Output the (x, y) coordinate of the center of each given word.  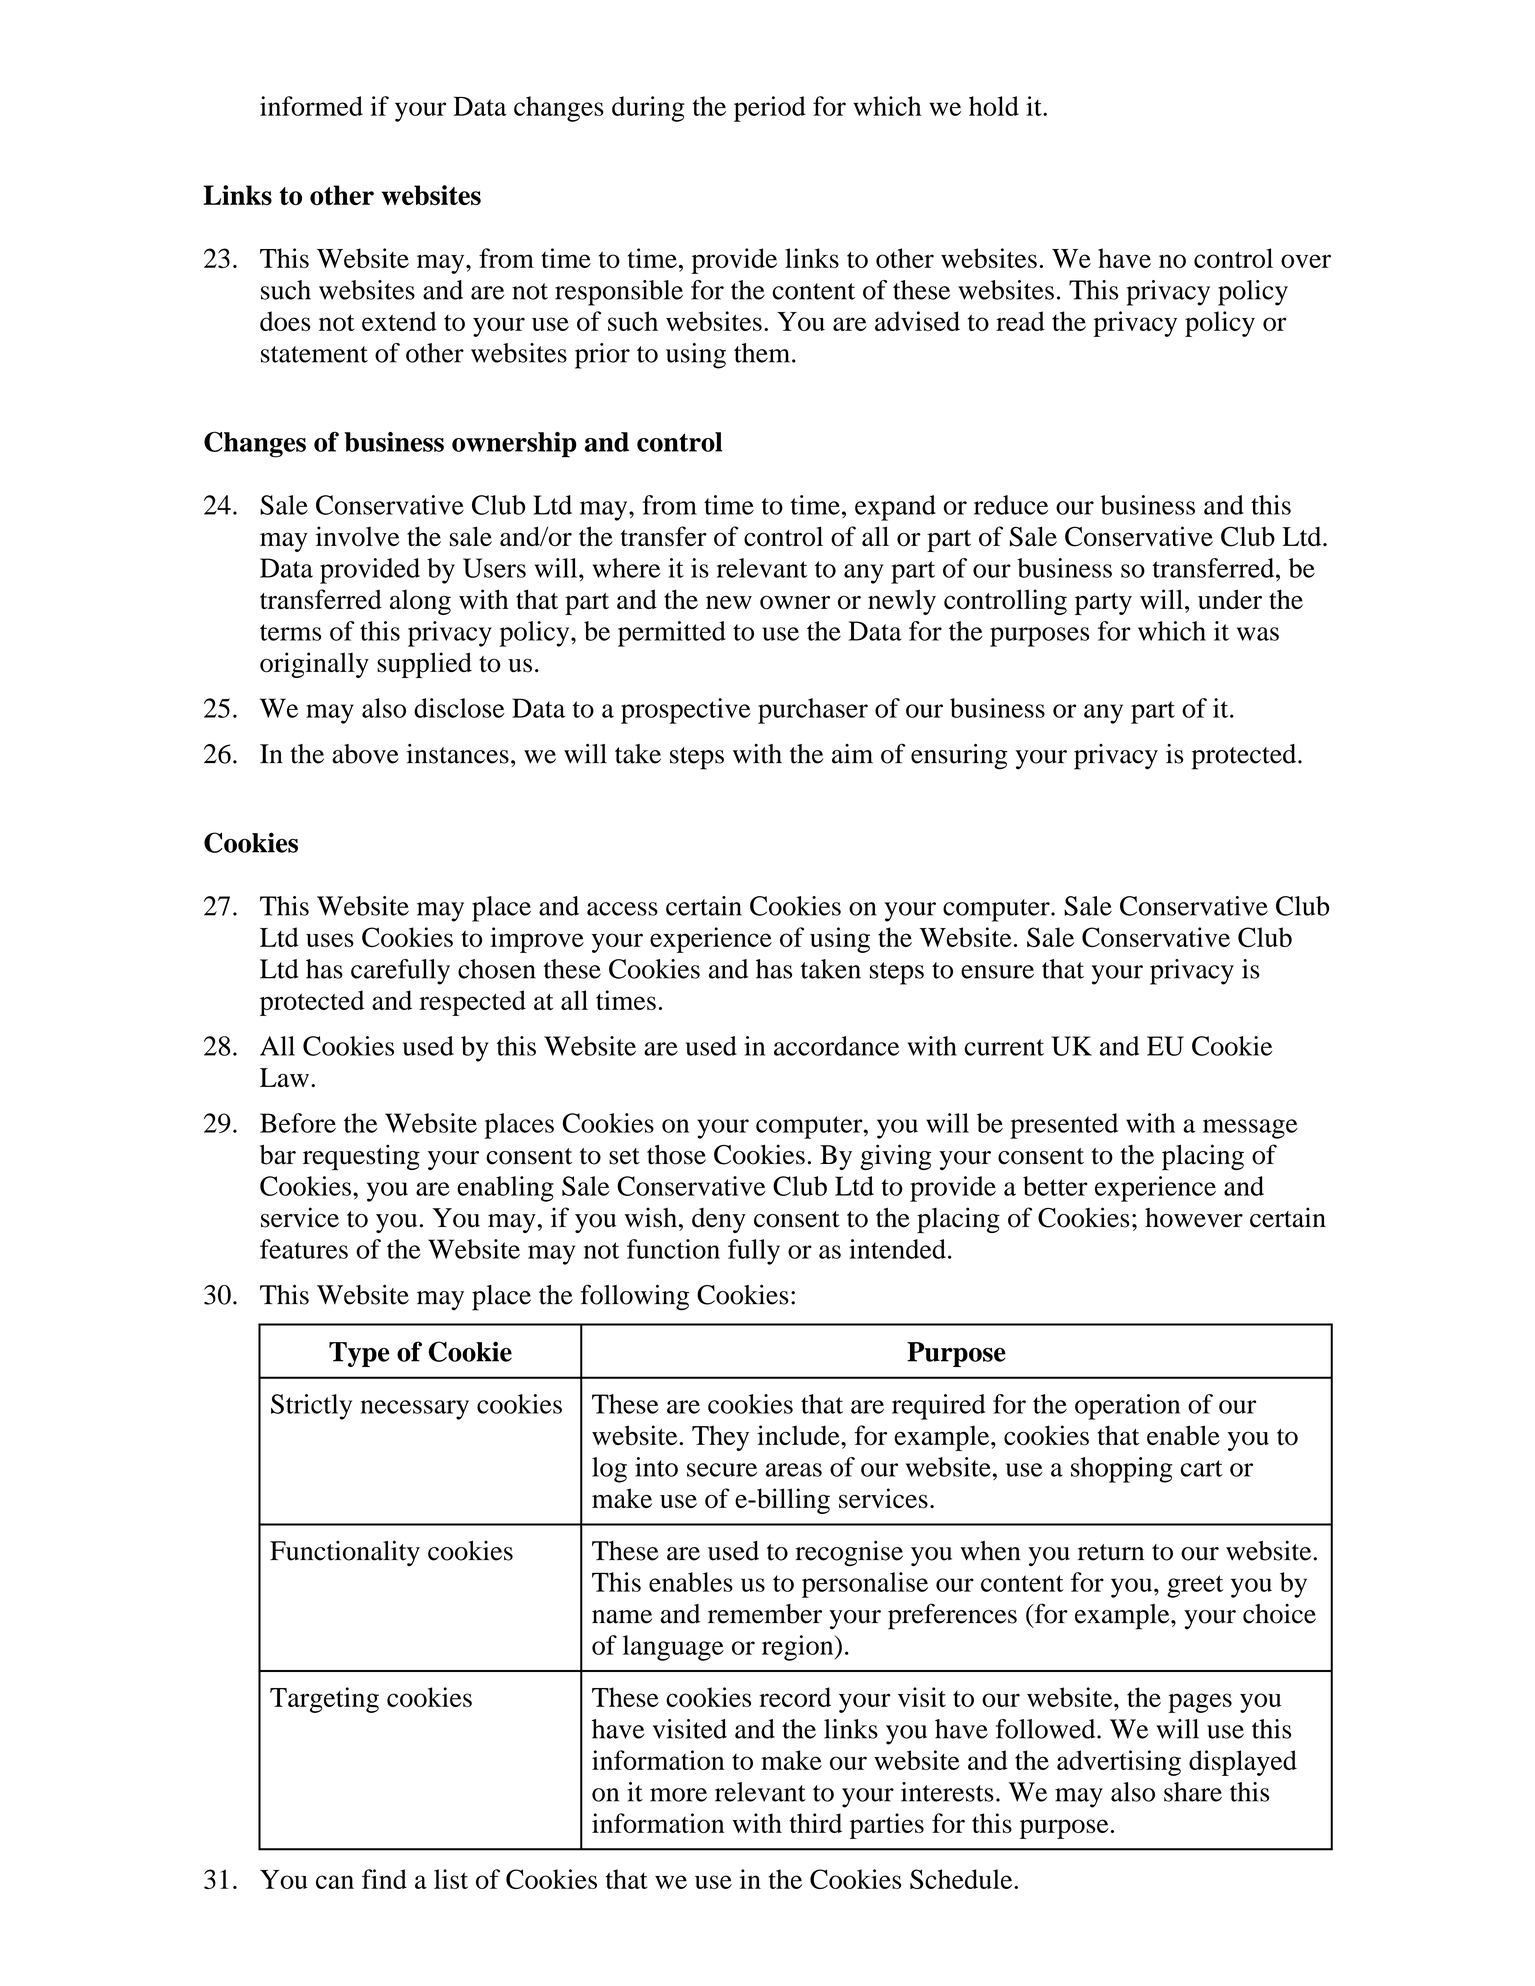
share (1193, 1792)
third (816, 1823)
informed (311, 106)
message (1250, 1129)
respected (473, 1003)
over (1306, 261)
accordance (836, 1046)
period (770, 109)
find (384, 1879)
